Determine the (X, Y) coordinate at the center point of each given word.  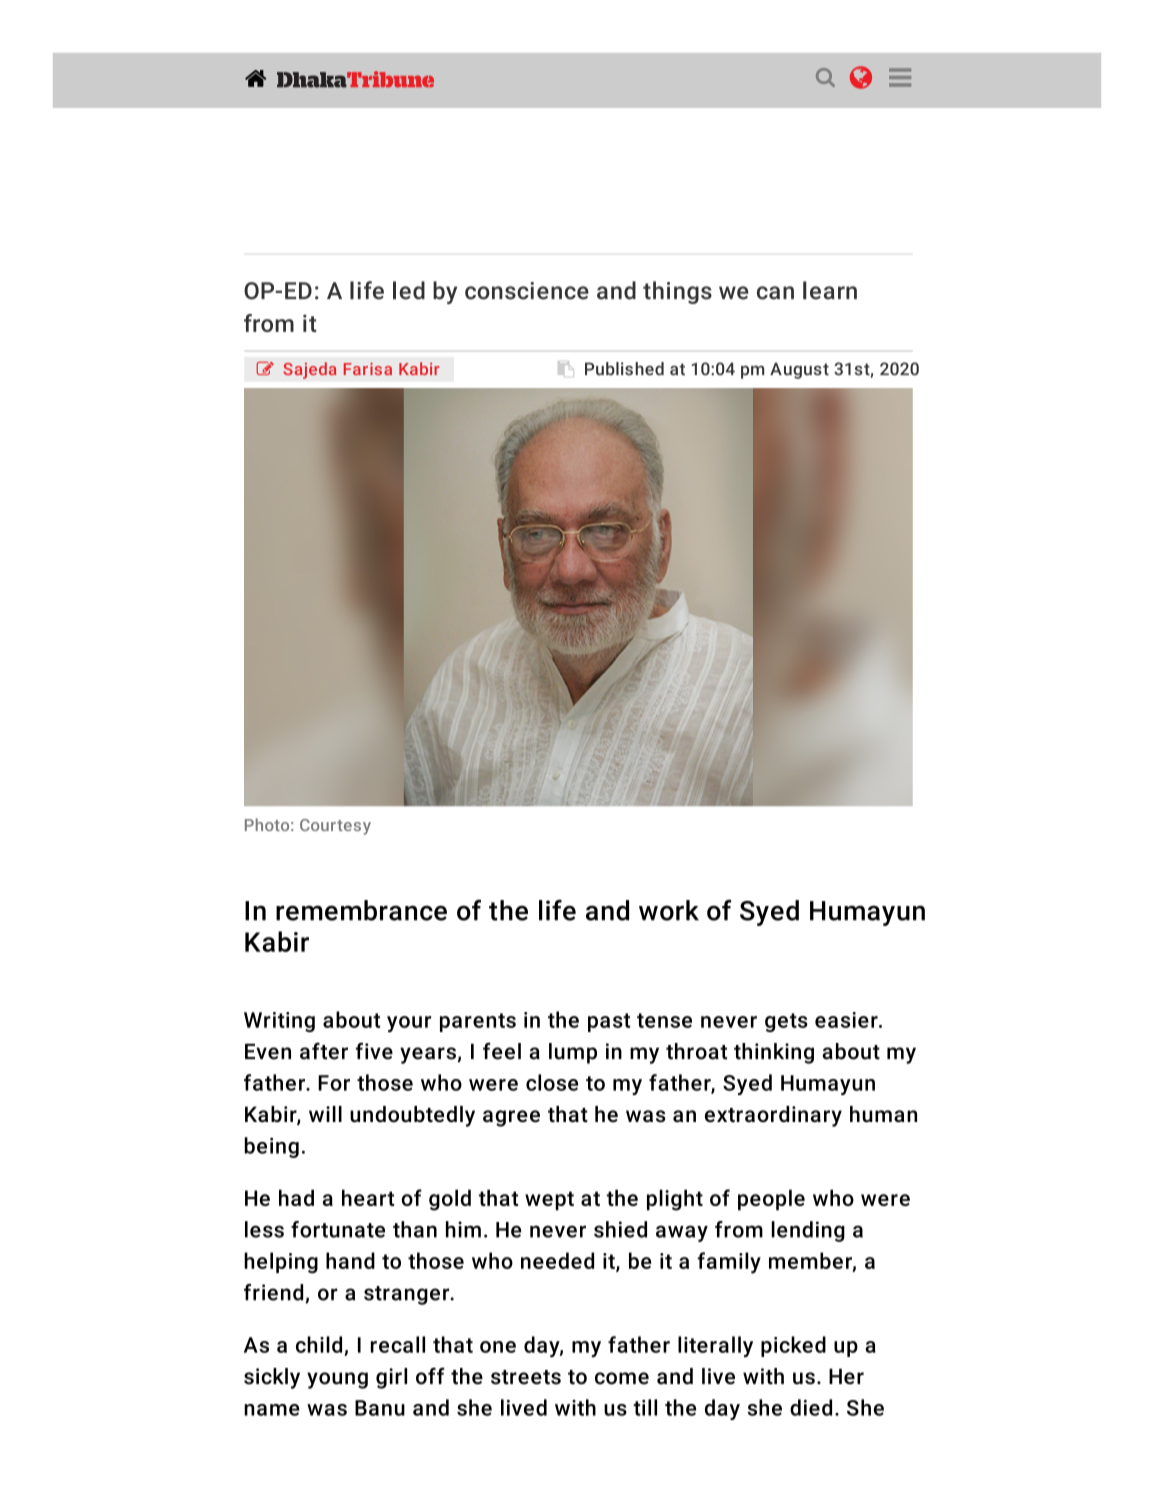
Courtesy (335, 827)
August (799, 370)
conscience (527, 291)
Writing (279, 1022)
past (609, 1022)
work (669, 910)
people (771, 1200)
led (409, 290)
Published (624, 369)
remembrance (361, 910)
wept (549, 1201)
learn (830, 290)
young (337, 1380)
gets (786, 1022)
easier (847, 1020)
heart (368, 1197)
